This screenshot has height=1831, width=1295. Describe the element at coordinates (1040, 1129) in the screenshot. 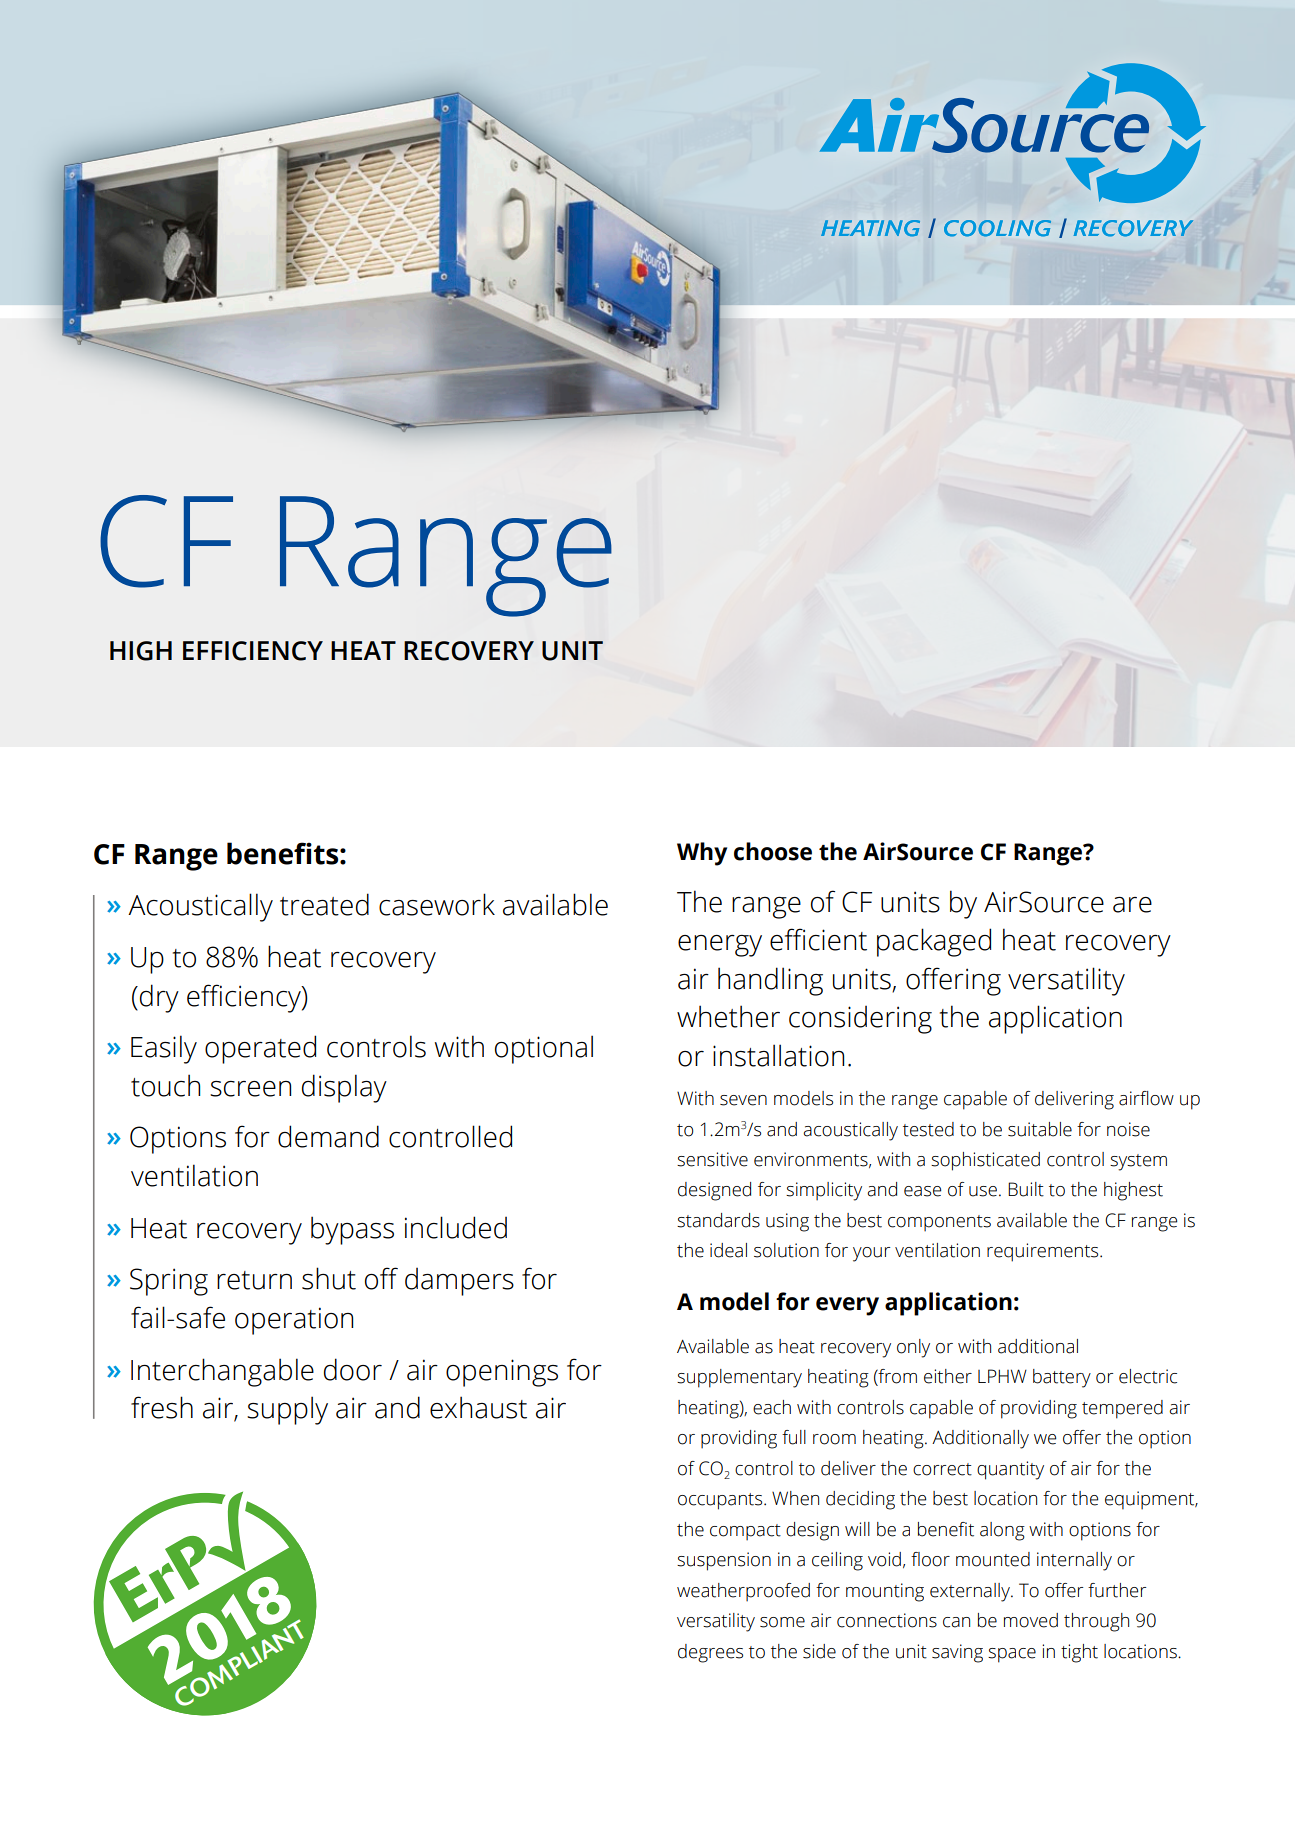

I see `suitable` at that location.
